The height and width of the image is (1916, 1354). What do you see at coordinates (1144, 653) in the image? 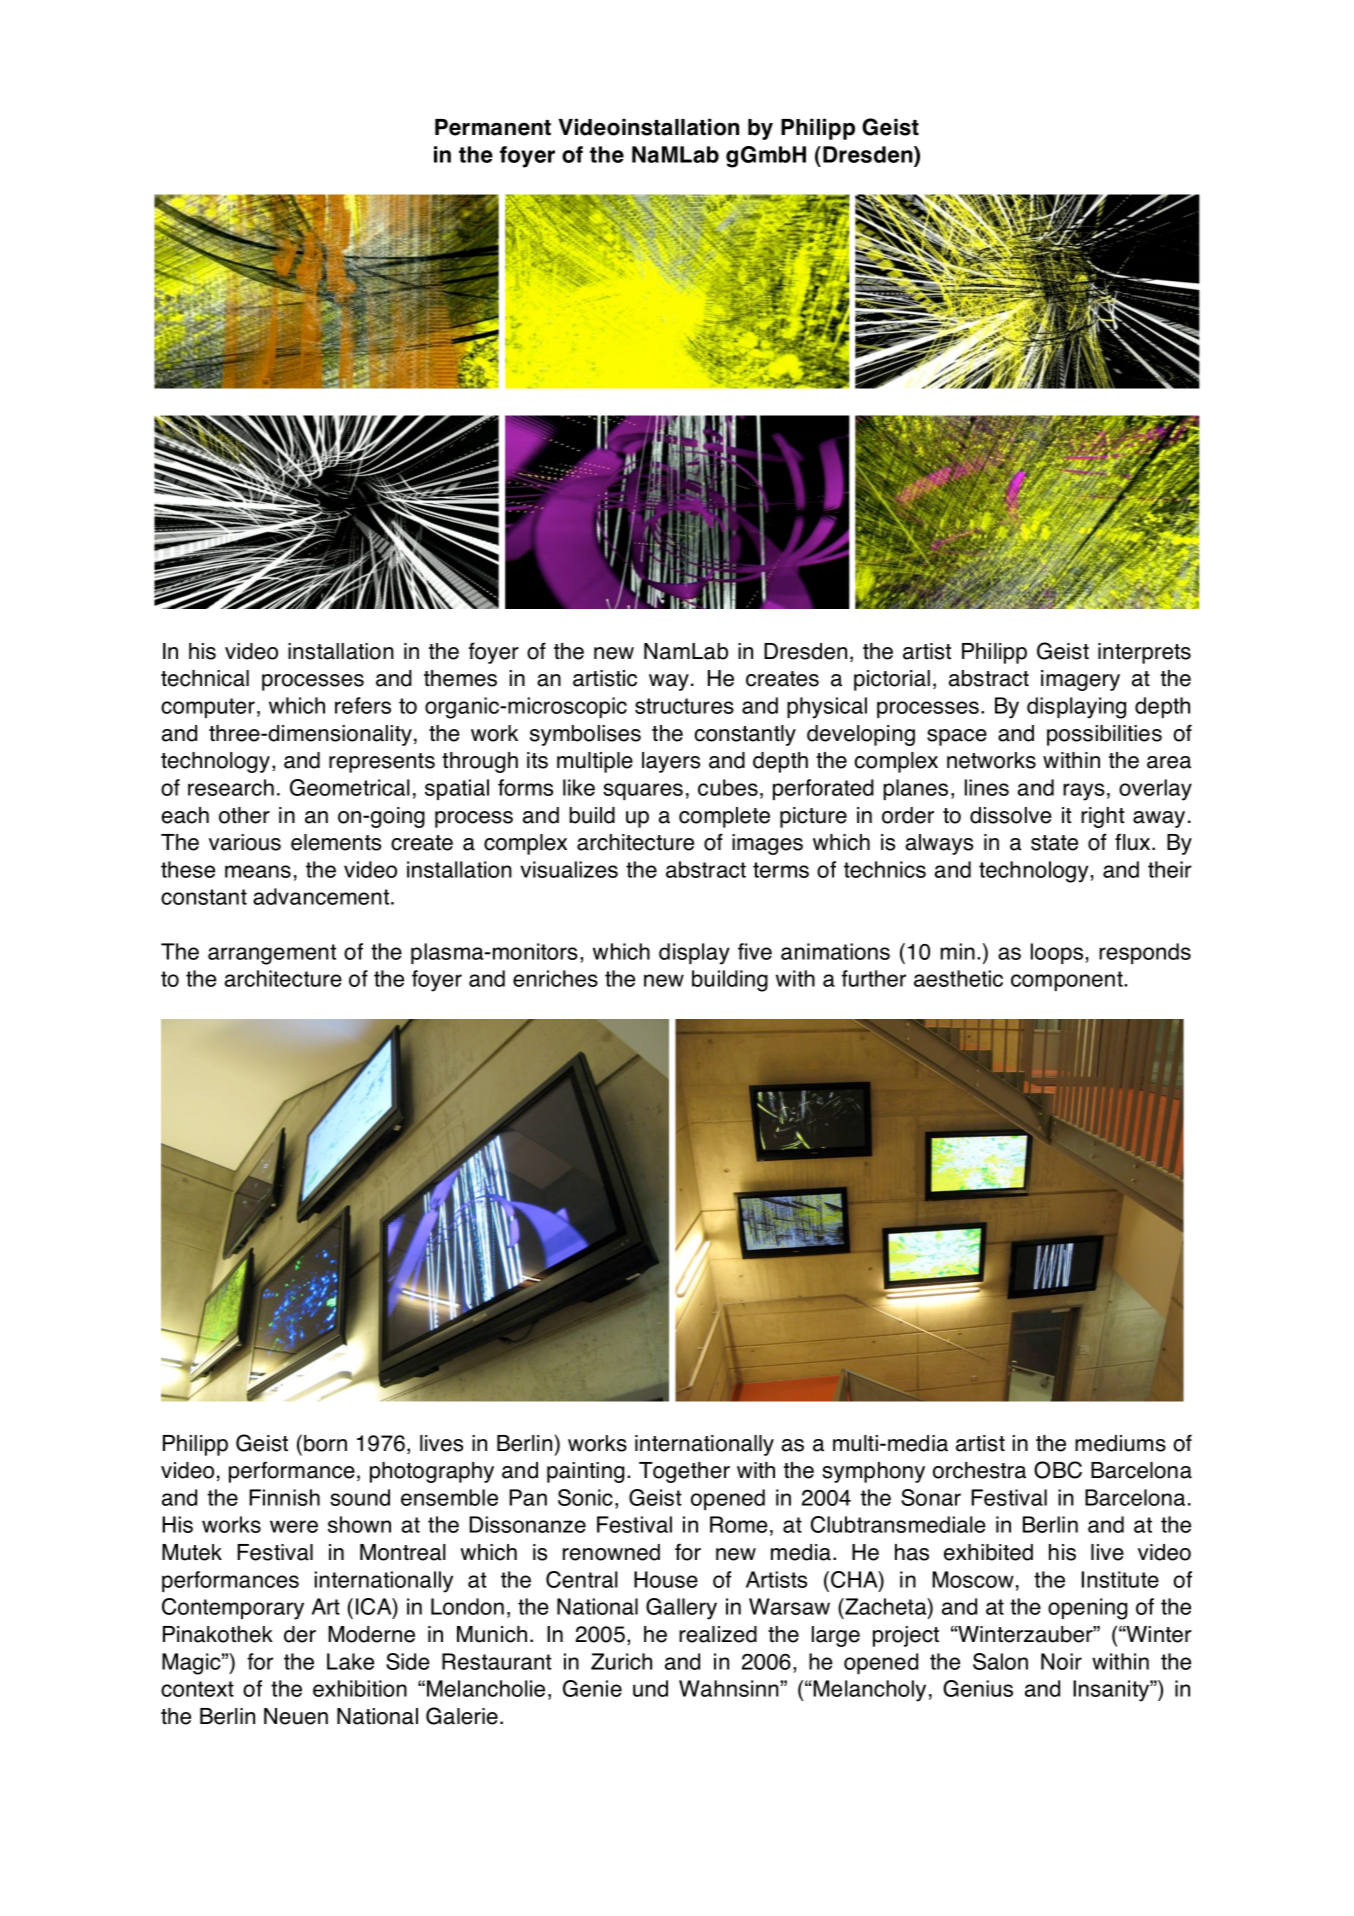
I see `interprets` at bounding box center [1144, 653].
